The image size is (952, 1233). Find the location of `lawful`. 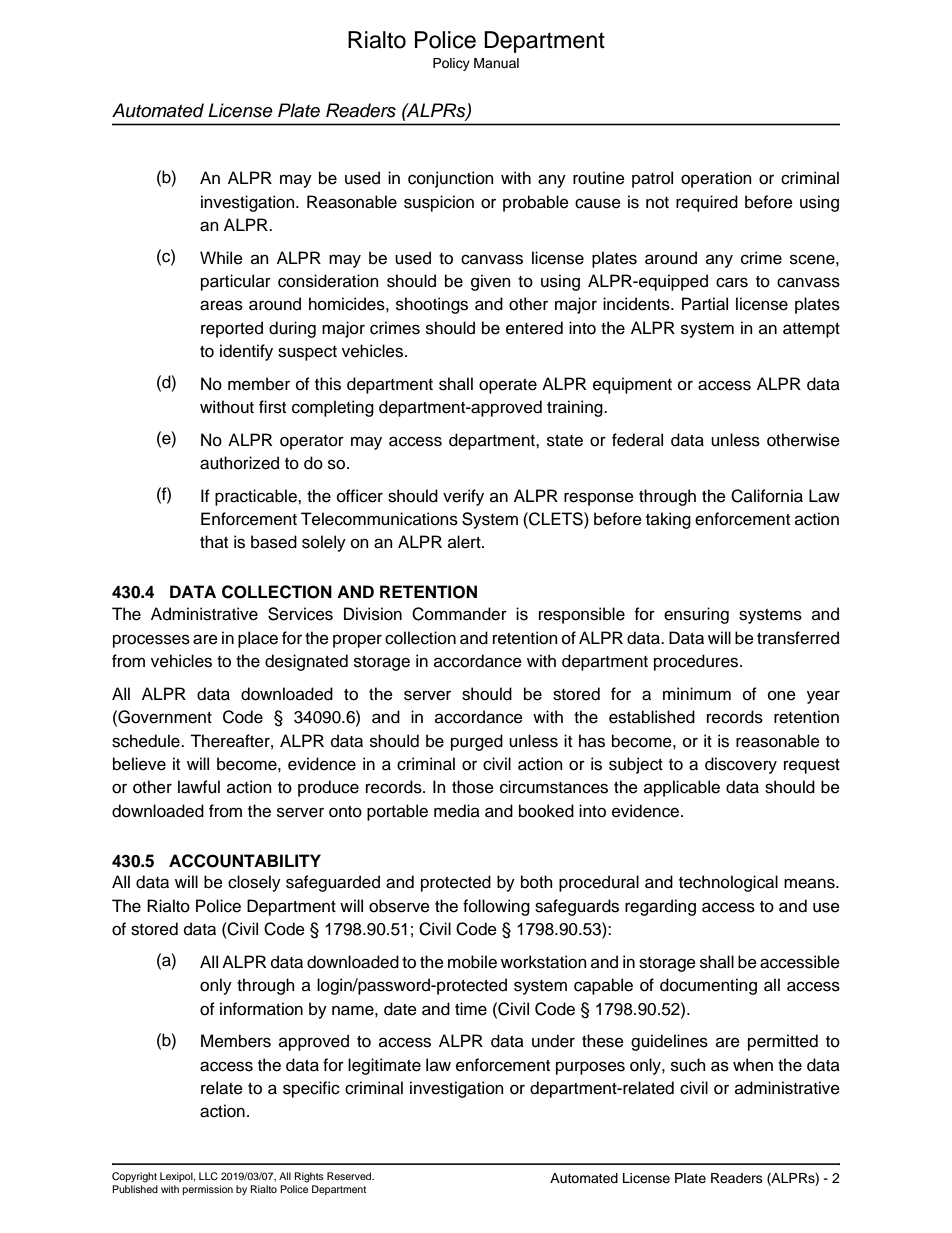

lawful is located at coordinates (199, 787).
